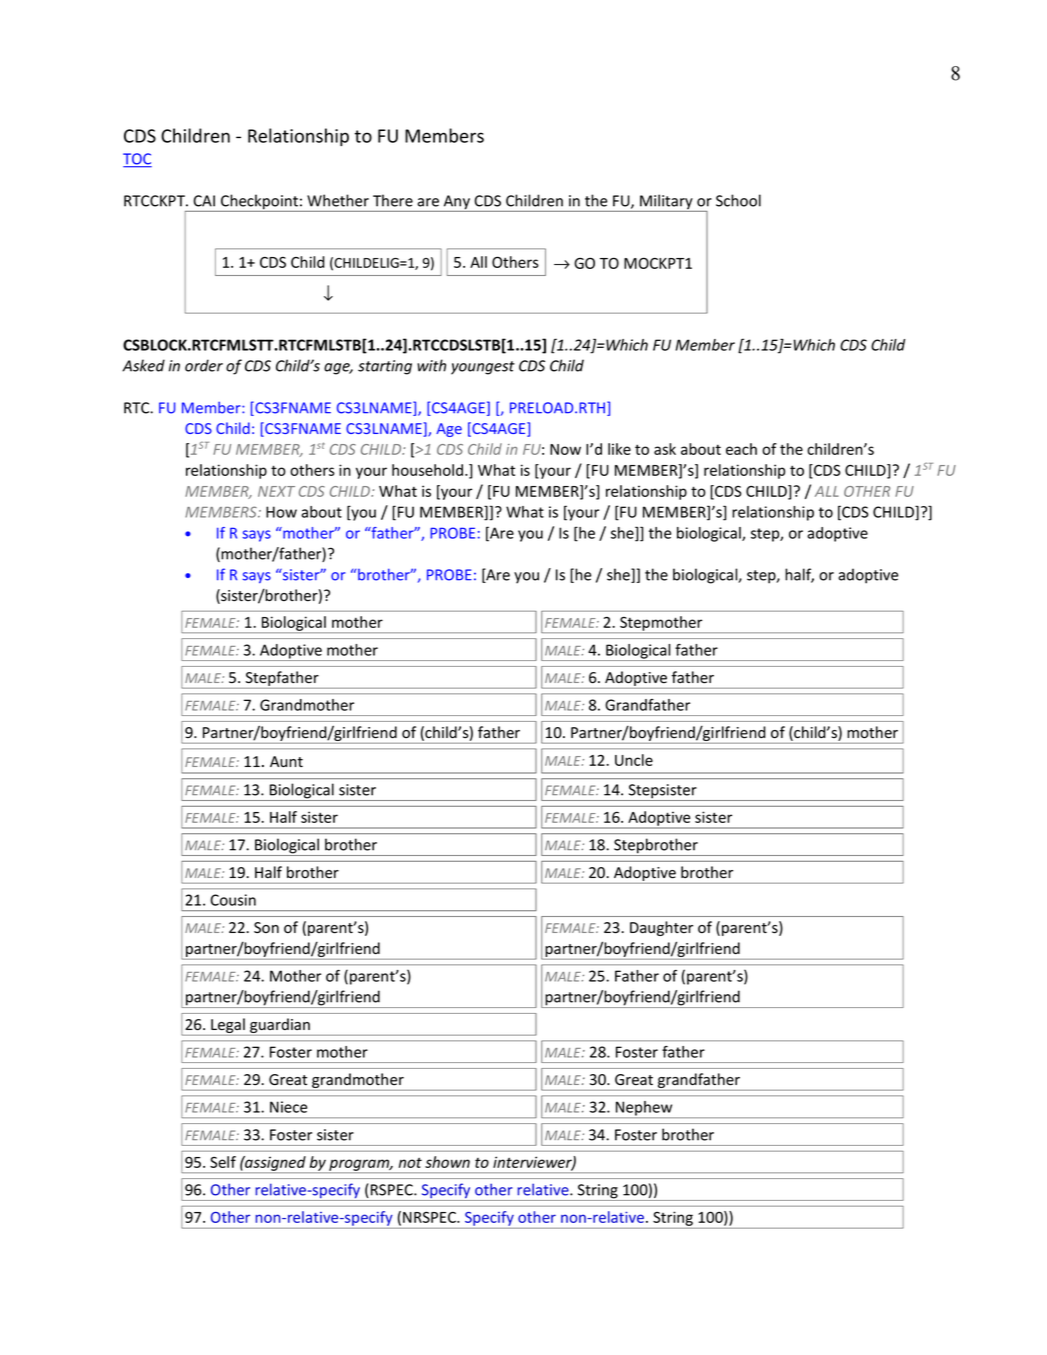 This screenshot has width=1047, height=1355. What do you see at coordinates (223, 1162) in the screenshot?
I see `Self` at bounding box center [223, 1162].
